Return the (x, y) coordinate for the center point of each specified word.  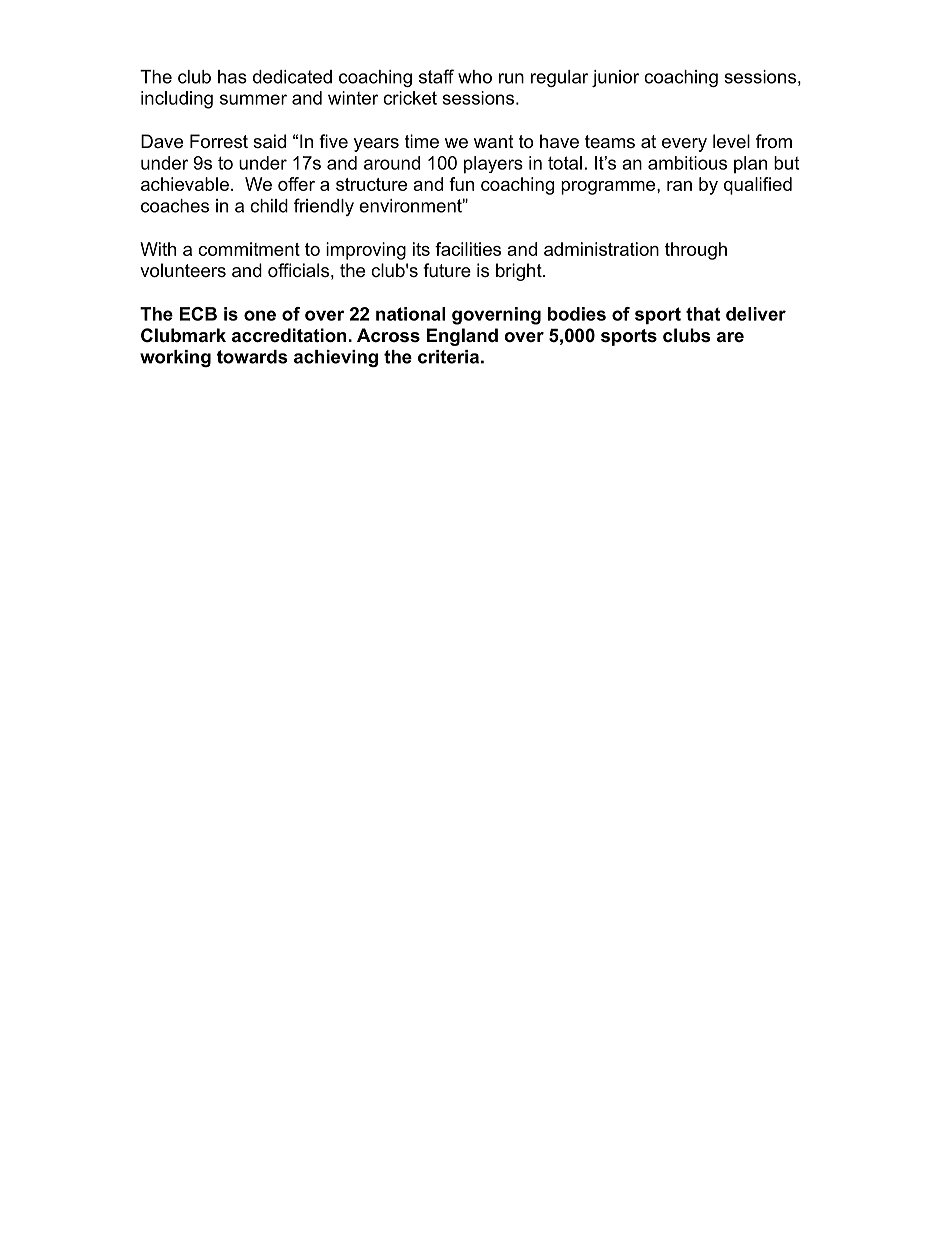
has (232, 77)
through (696, 251)
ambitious (687, 163)
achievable (185, 184)
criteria (448, 357)
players (493, 165)
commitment (249, 249)
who (475, 77)
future (447, 270)
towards (252, 357)
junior (615, 78)
